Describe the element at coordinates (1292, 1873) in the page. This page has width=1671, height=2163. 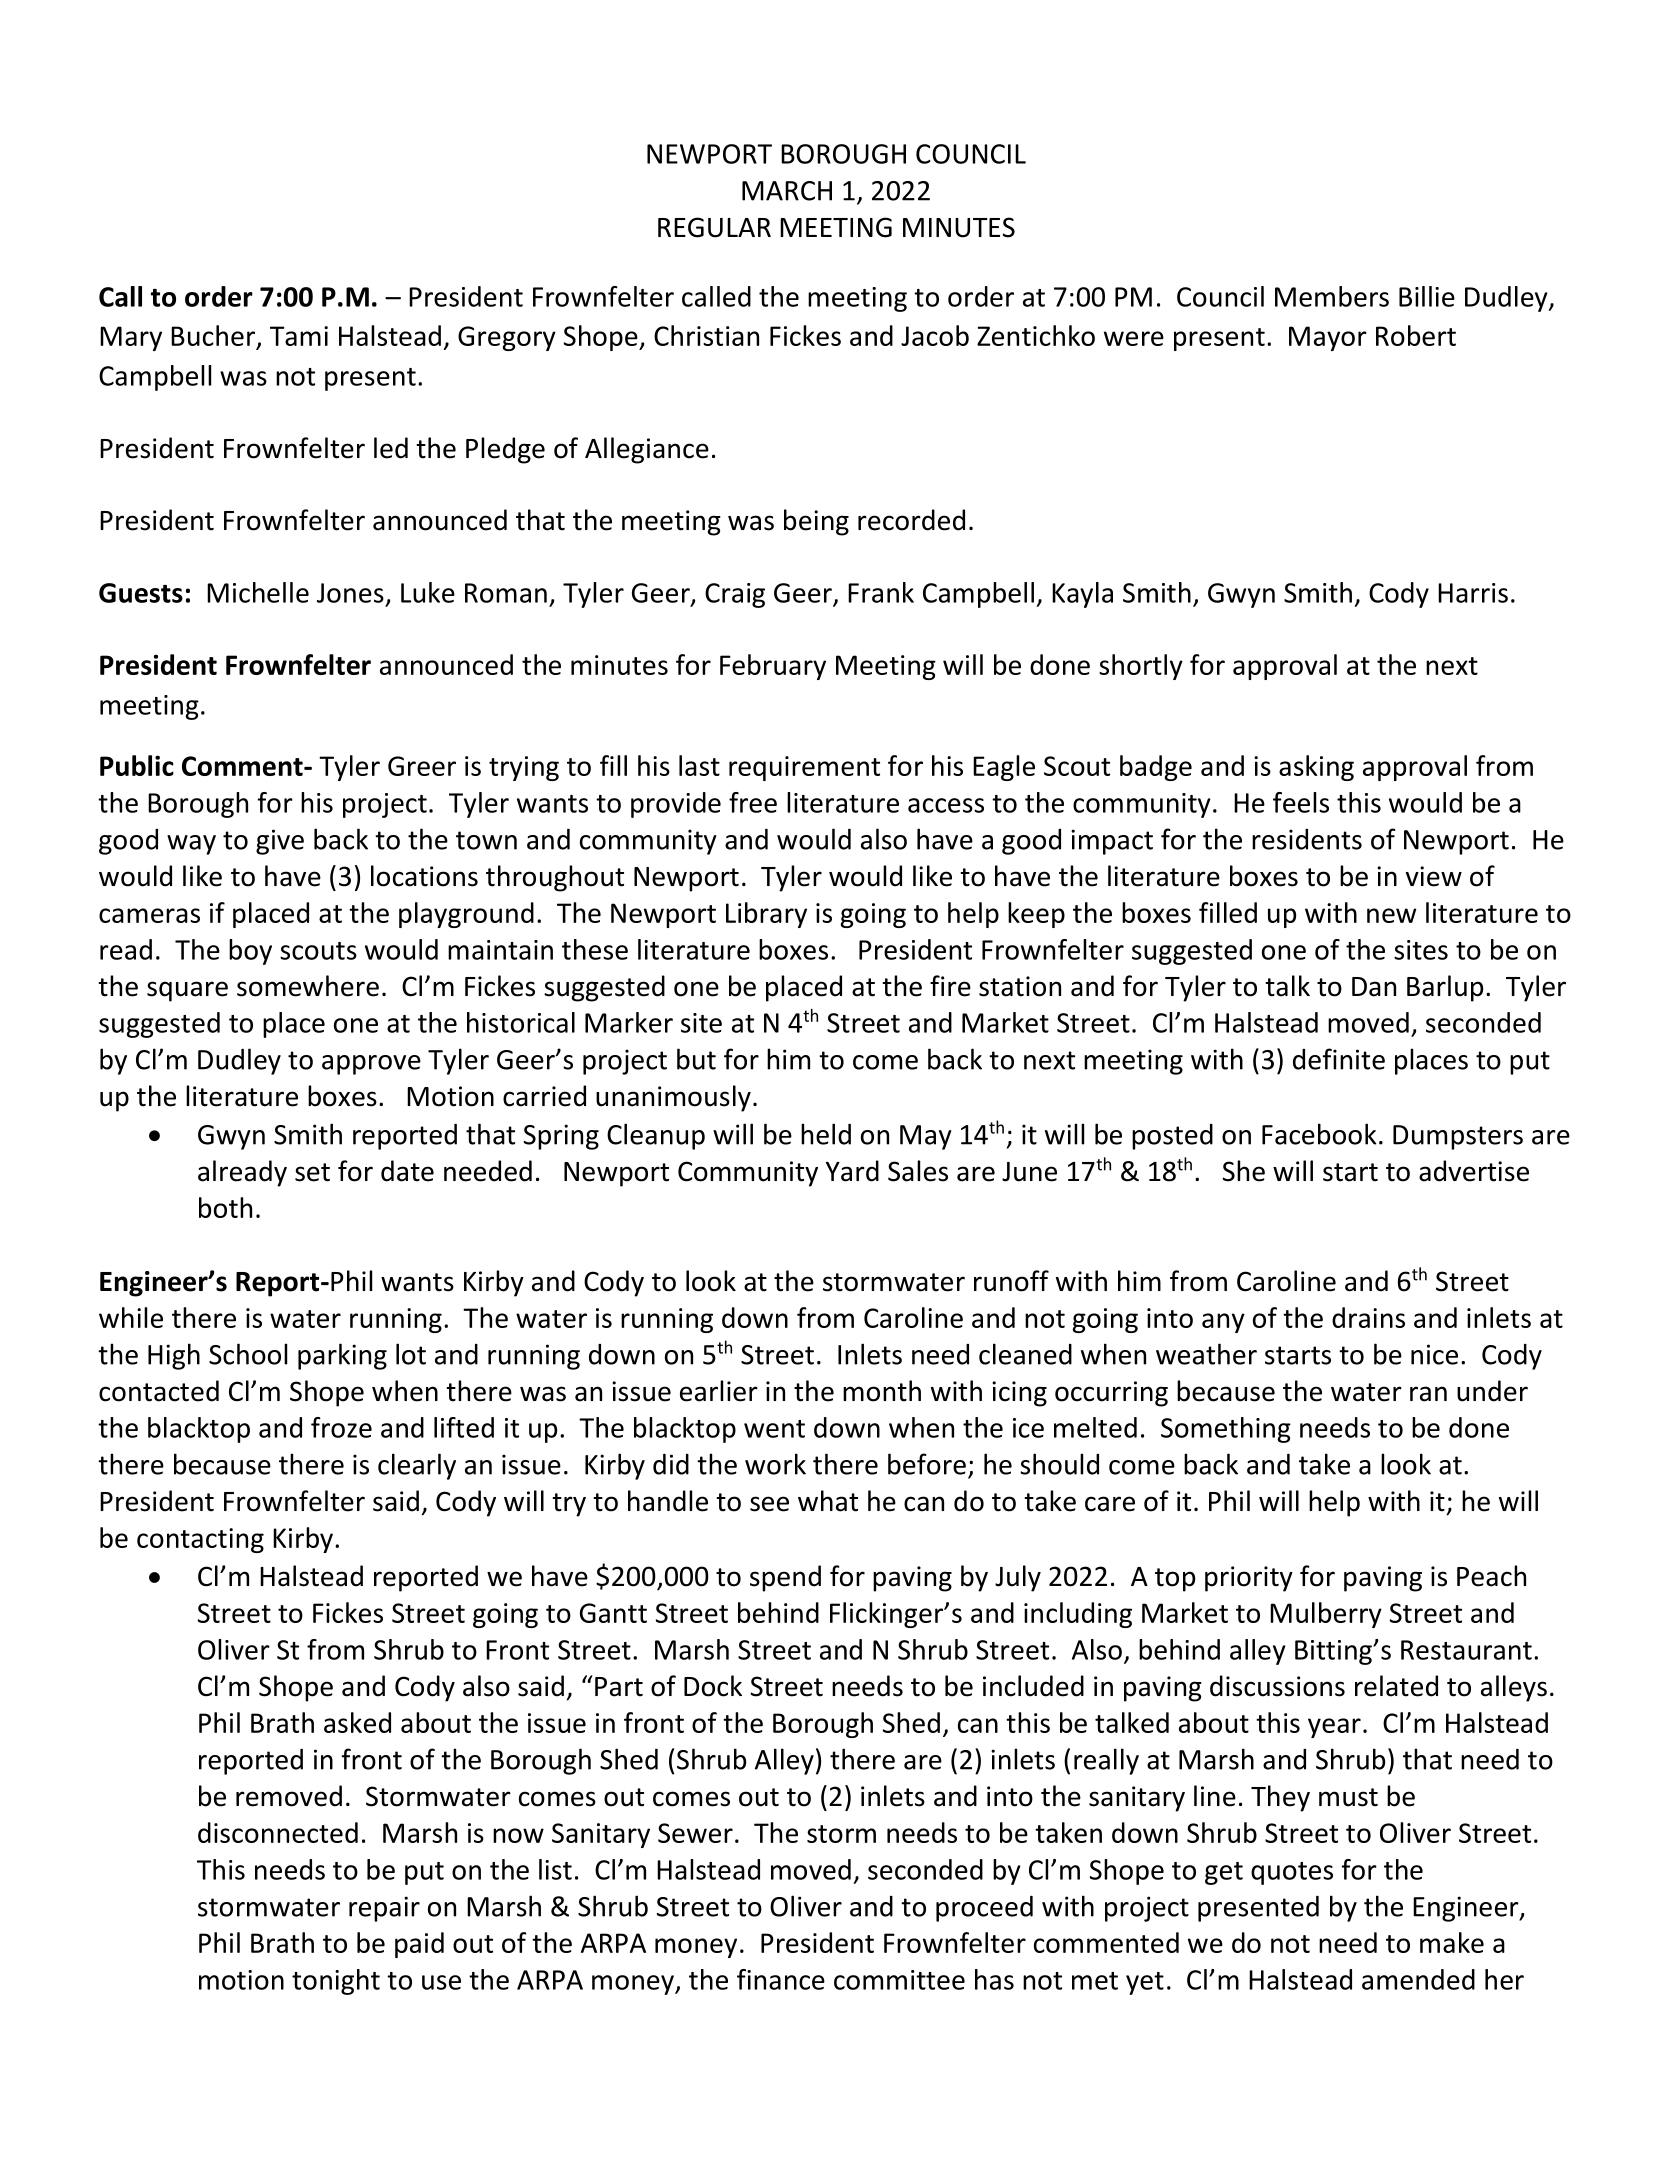
I see `quotes` at that location.
